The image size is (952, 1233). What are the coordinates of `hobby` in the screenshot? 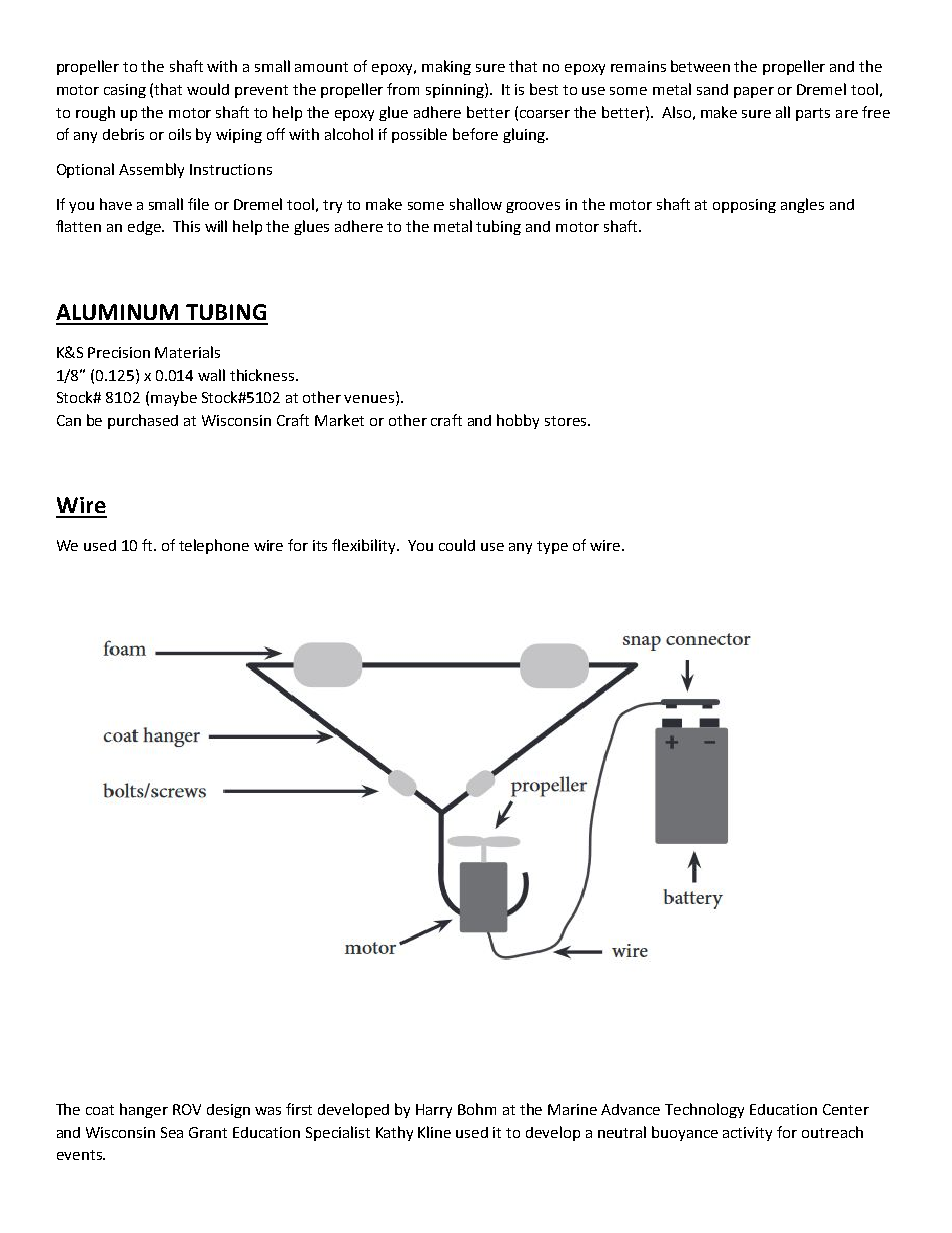 It's located at (518, 421).
